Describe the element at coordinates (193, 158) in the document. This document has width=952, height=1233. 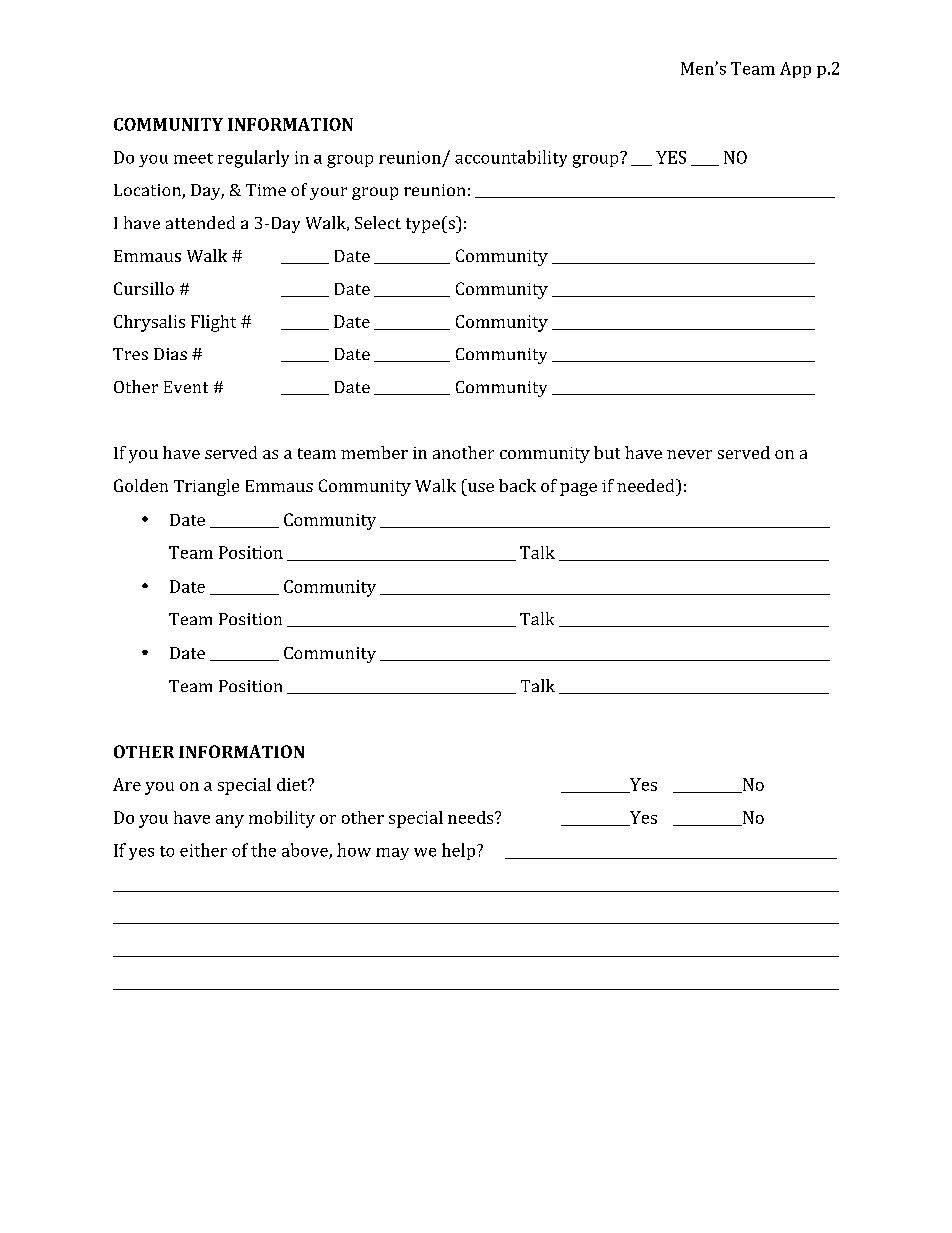
I see `meet` at that location.
